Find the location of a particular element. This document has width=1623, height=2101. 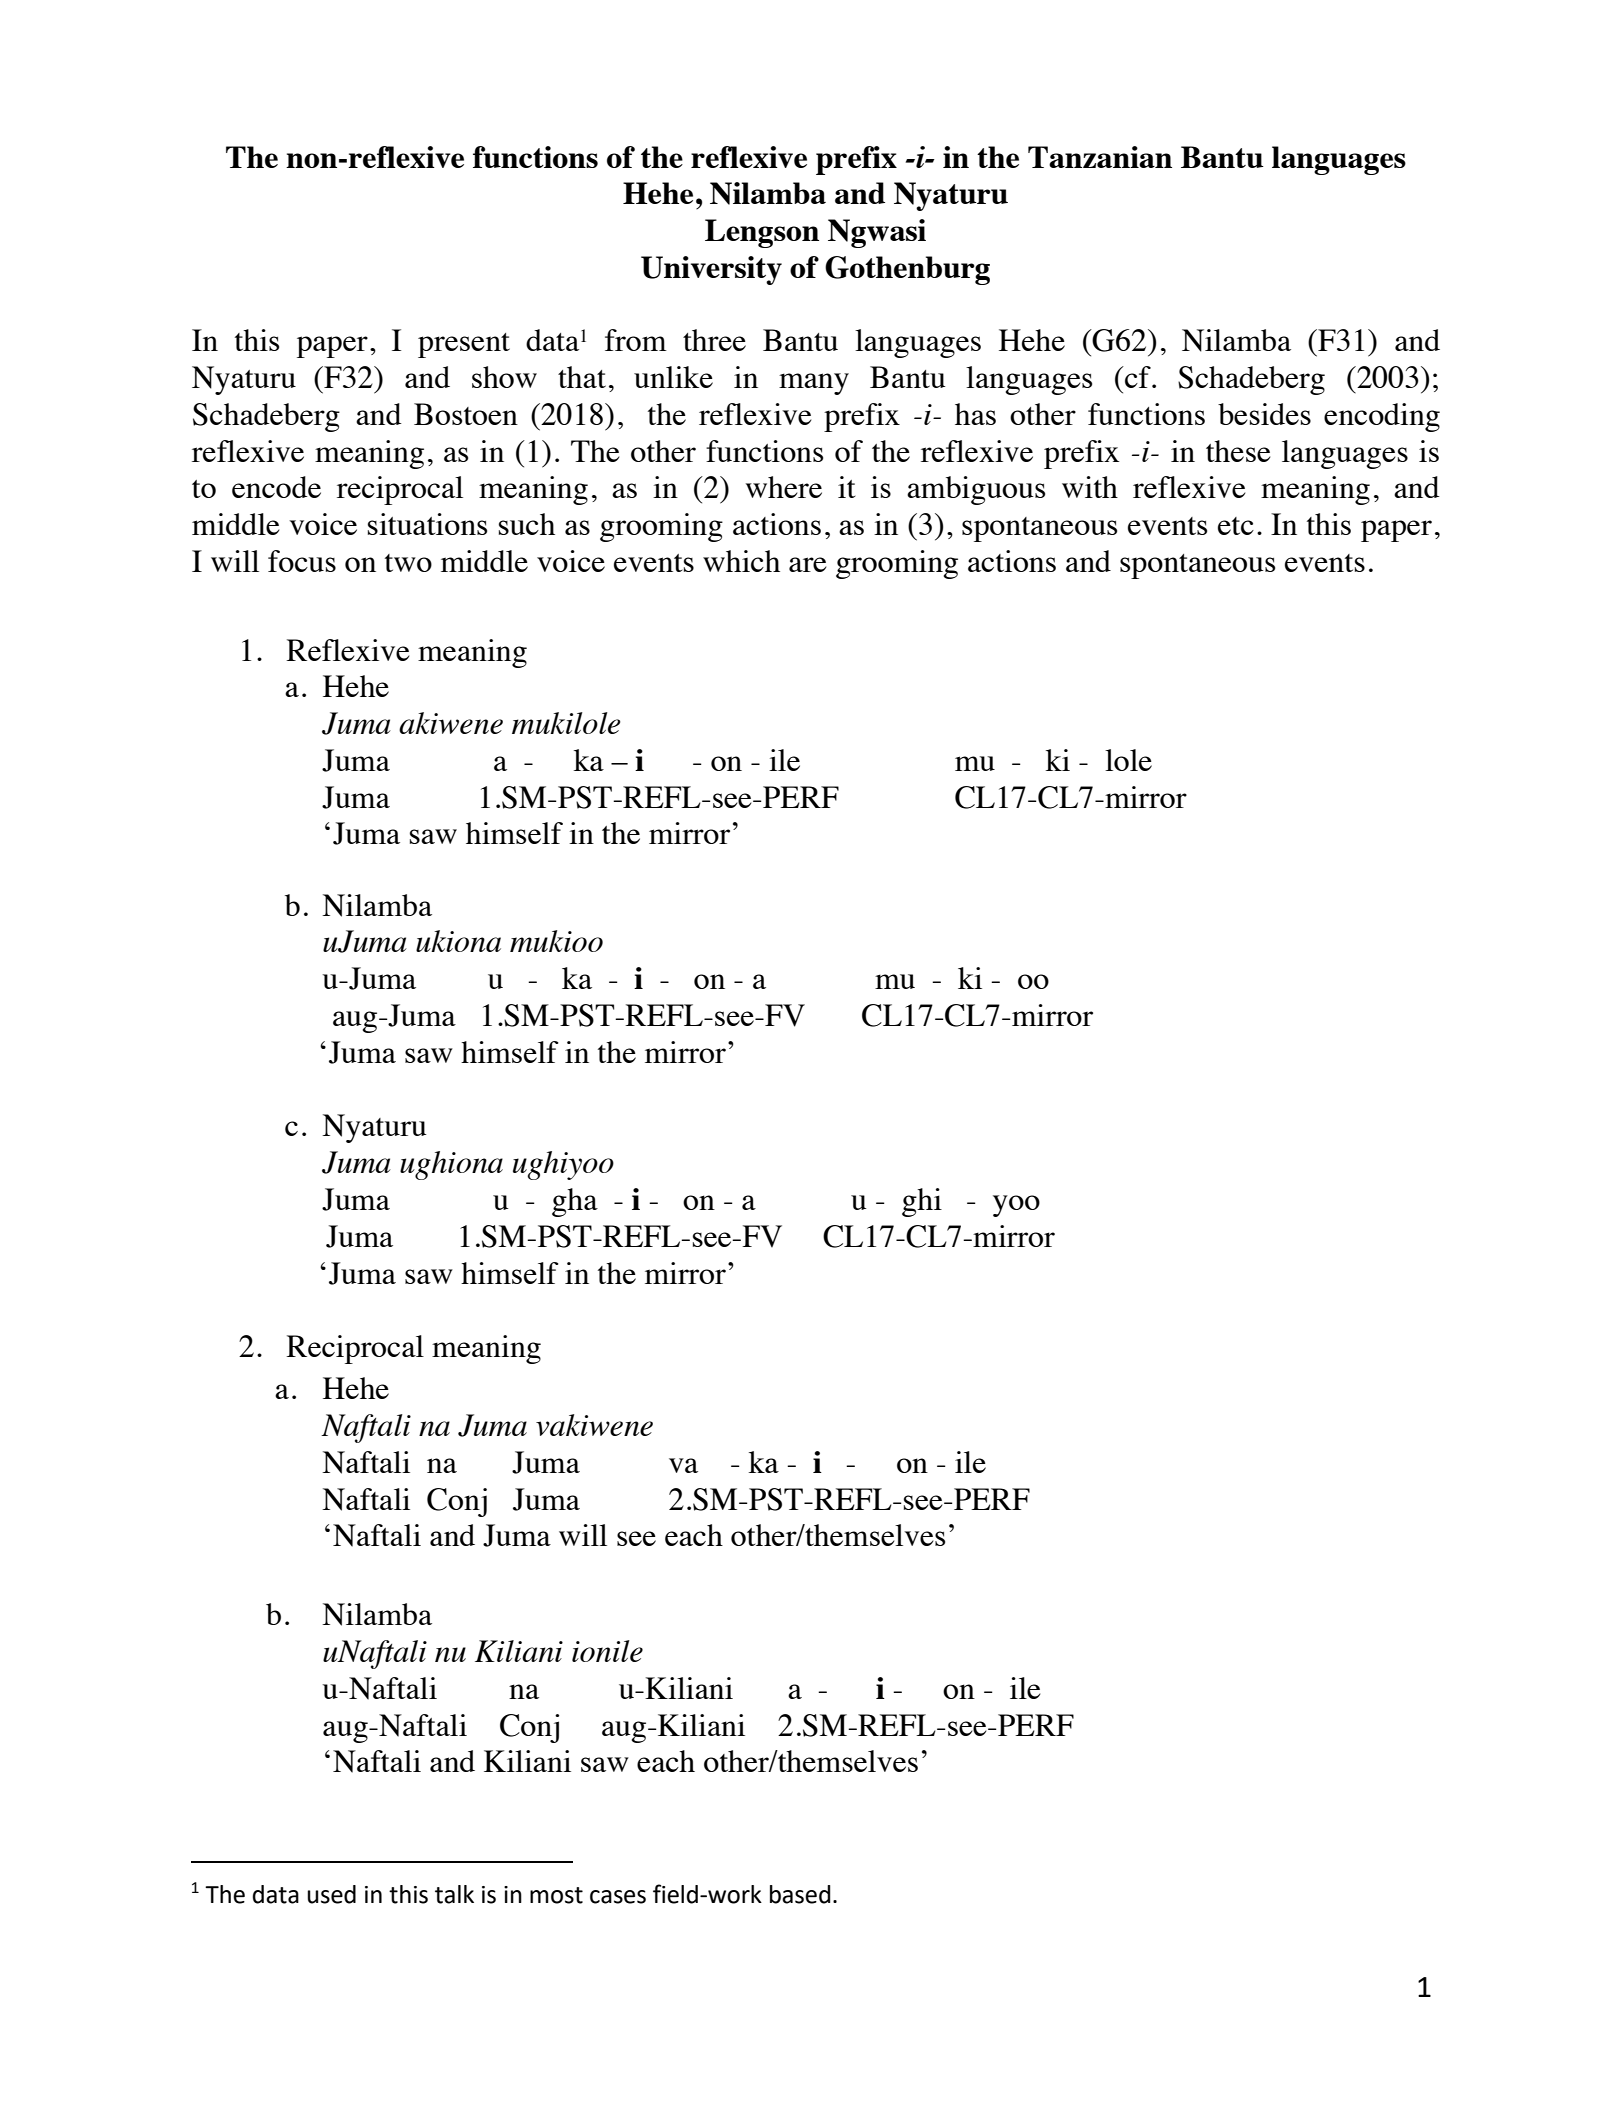

are is located at coordinates (807, 564).
